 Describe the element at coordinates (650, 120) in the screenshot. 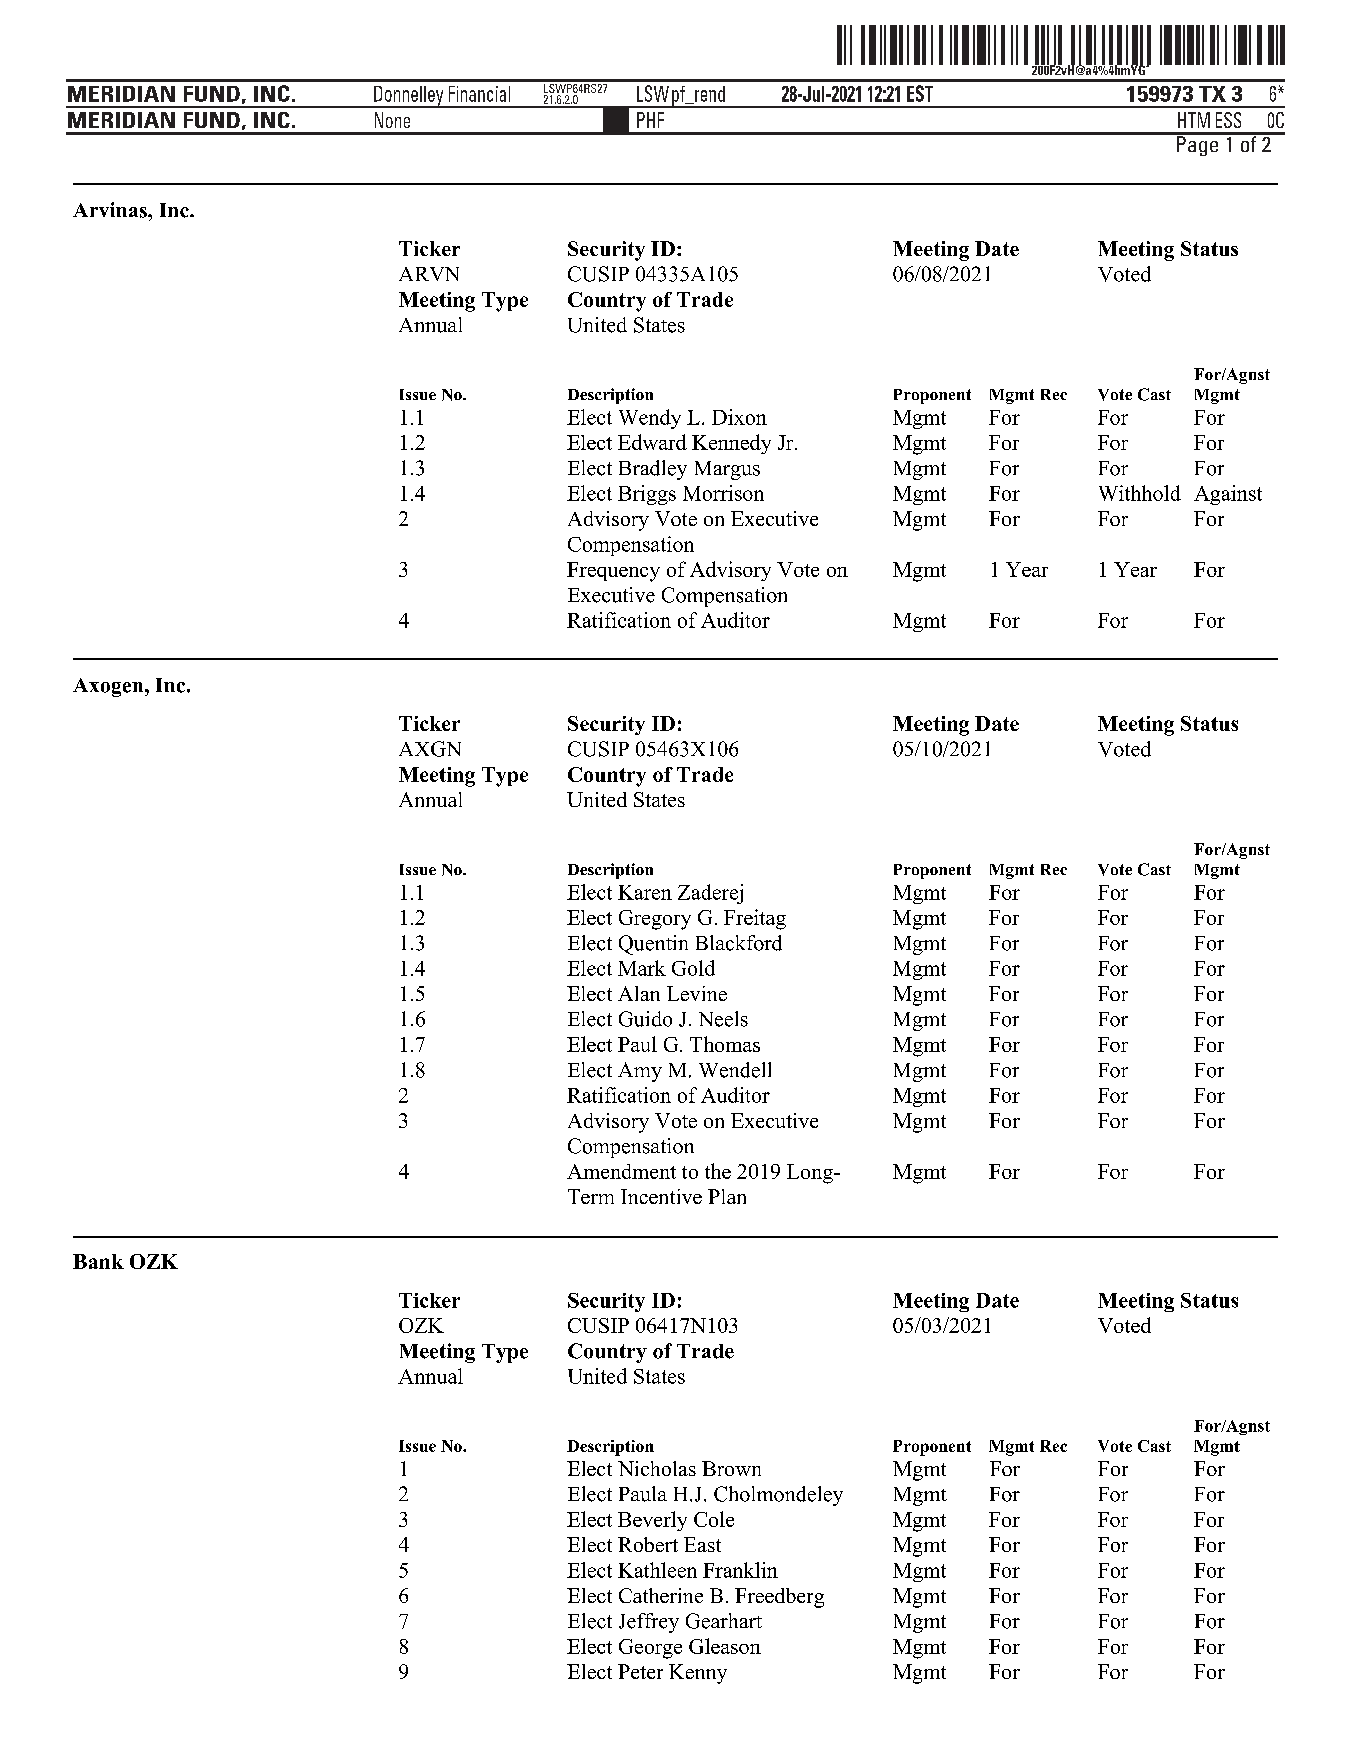

I see `PHF` at that location.
